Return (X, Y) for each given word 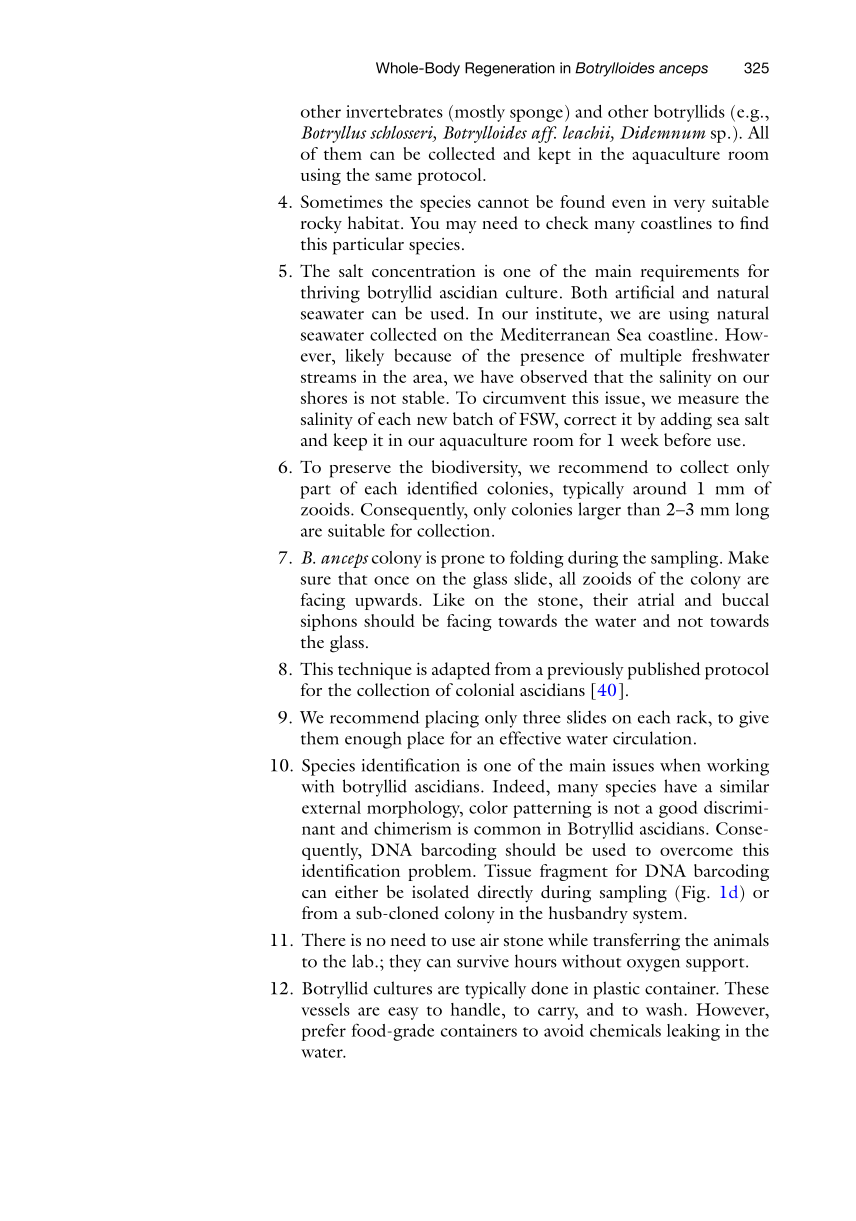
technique (375, 671)
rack (693, 717)
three (542, 717)
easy (403, 1013)
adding (686, 421)
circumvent (524, 397)
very (689, 205)
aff (544, 134)
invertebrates (394, 111)
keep (350, 442)
